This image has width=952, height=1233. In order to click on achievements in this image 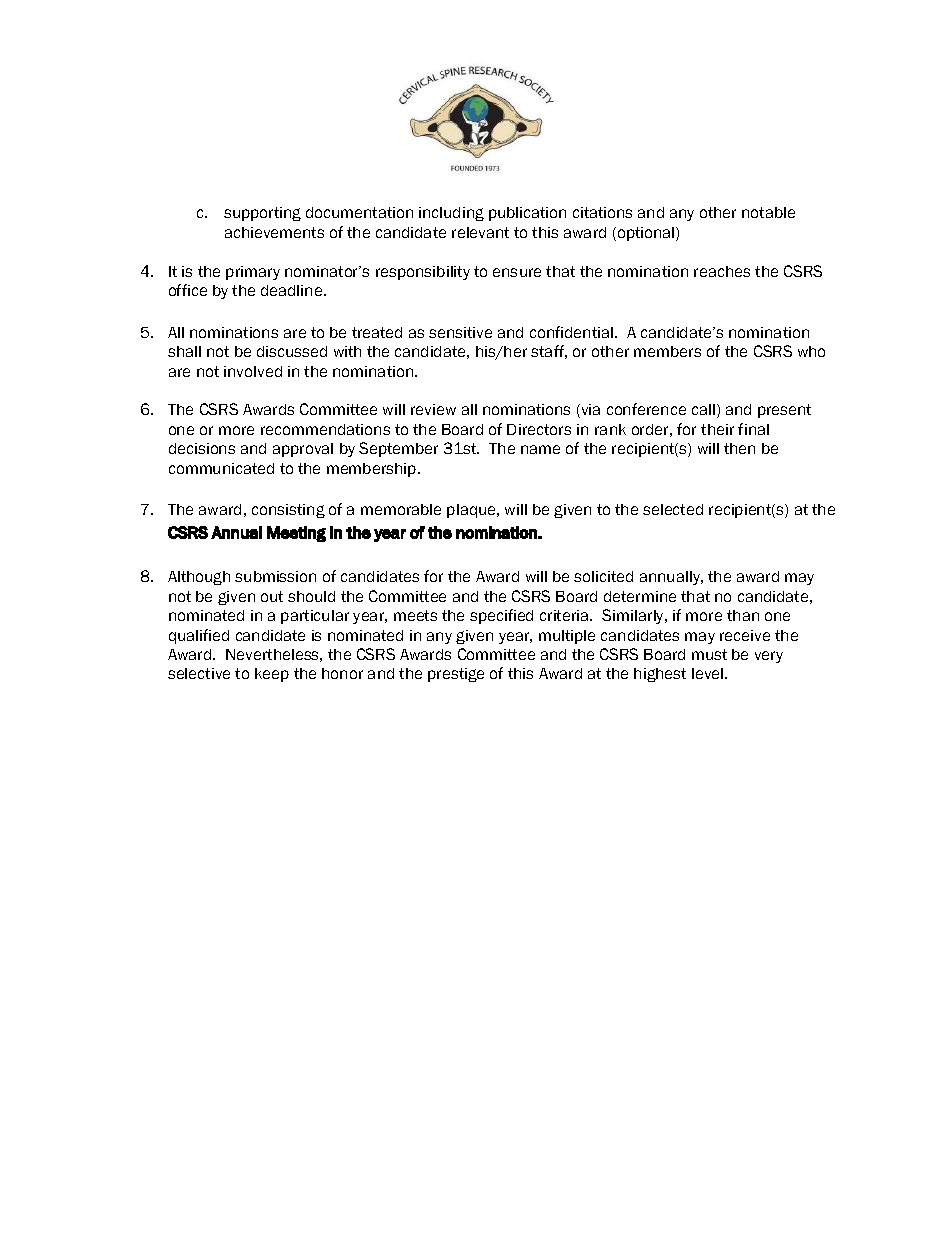, I will do `click(274, 232)`.
